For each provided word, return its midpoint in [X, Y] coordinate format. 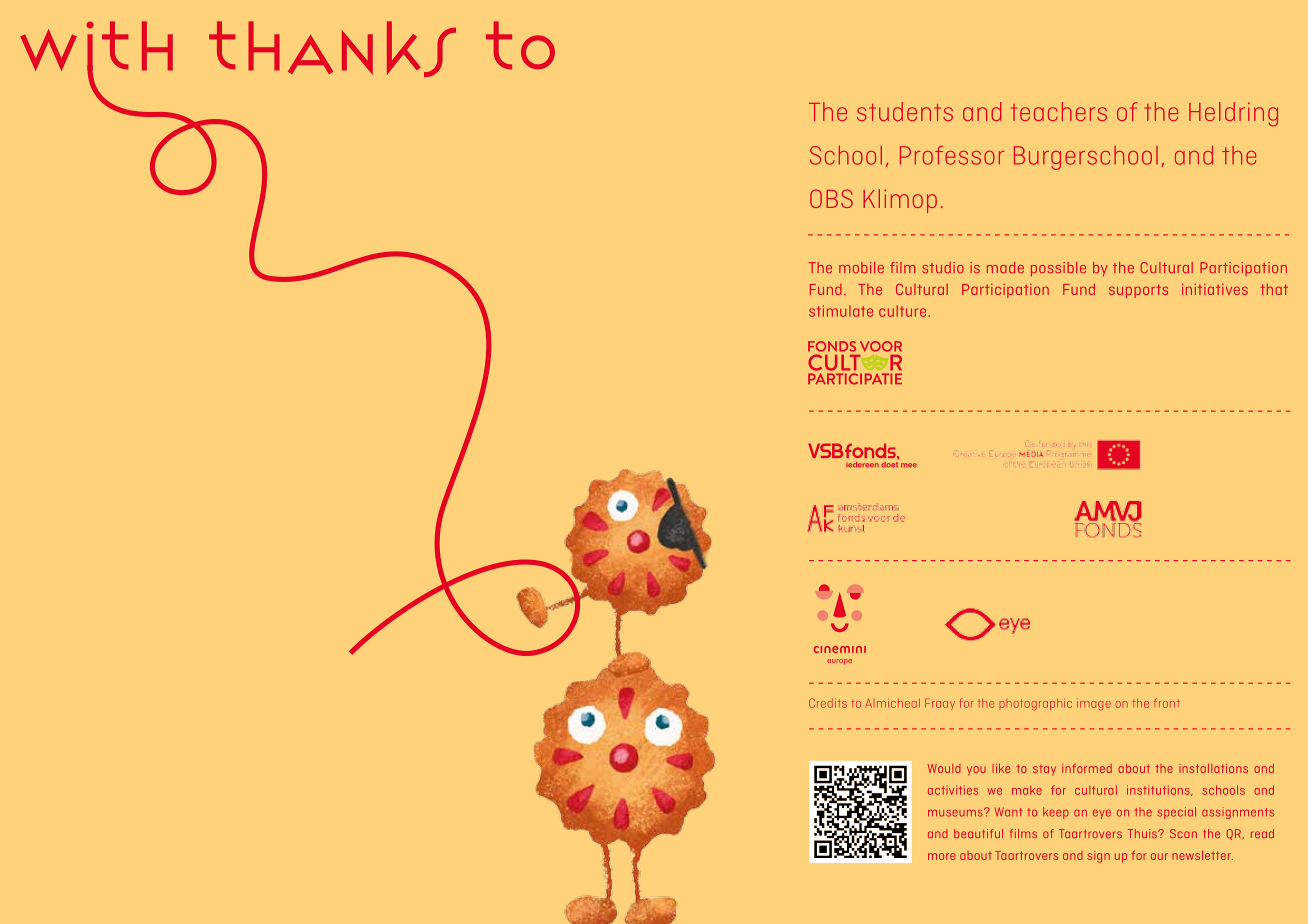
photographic [1036, 704]
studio [943, 267]
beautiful [978, 833]
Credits [828, 703]
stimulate [841, 311]
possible [1058, 269]
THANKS [332, 49]
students [905, 111]
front [1167, 703]
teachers [1059, 111]
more [941, 856]
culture [904, 311]
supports [1138, 291]
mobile [861, 267]
